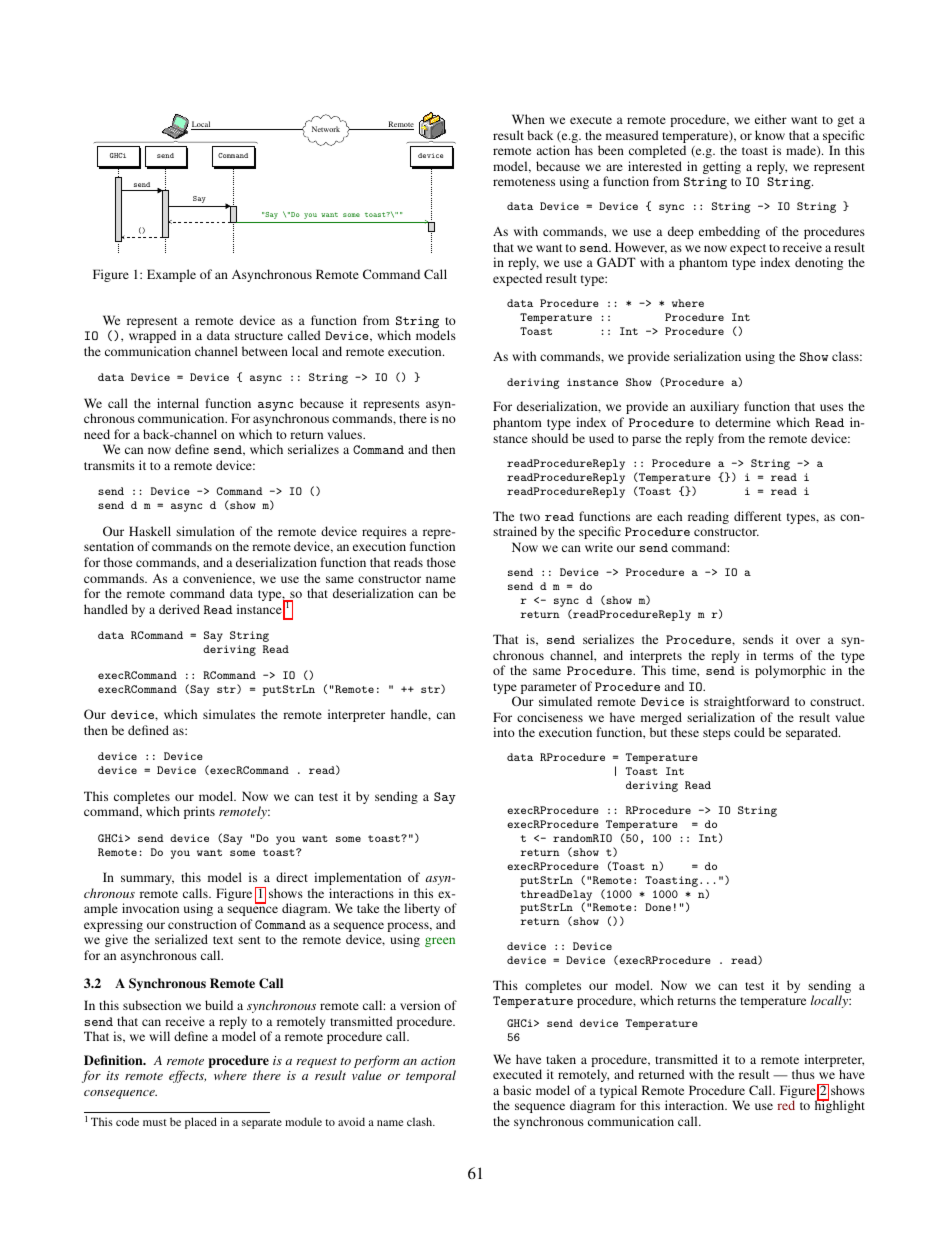 The image size is (952, 1233). I want to click on Network, so click(326, 129).
